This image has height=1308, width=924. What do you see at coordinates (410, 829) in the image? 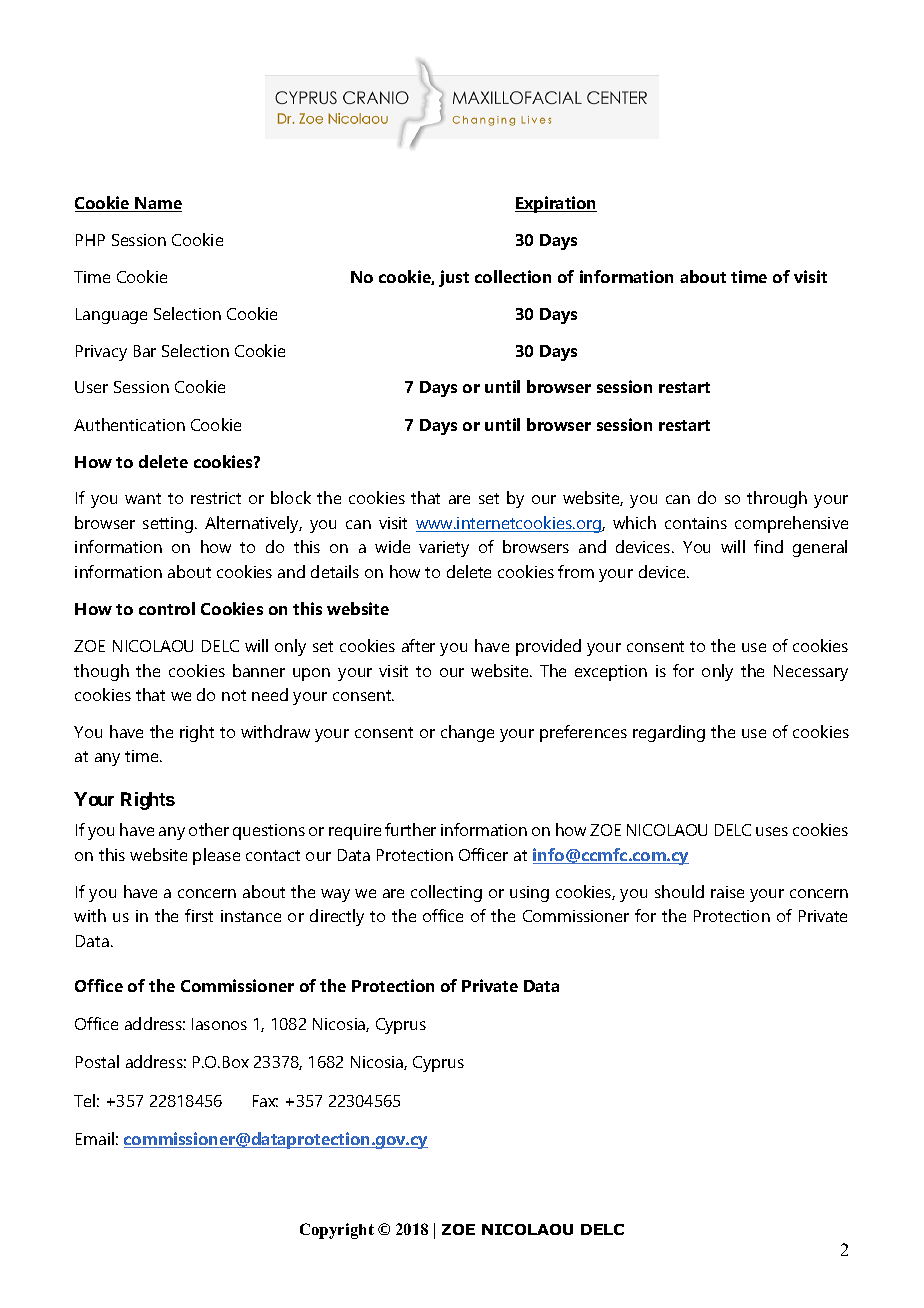
I see `further` at bounding box center [410, 829].
